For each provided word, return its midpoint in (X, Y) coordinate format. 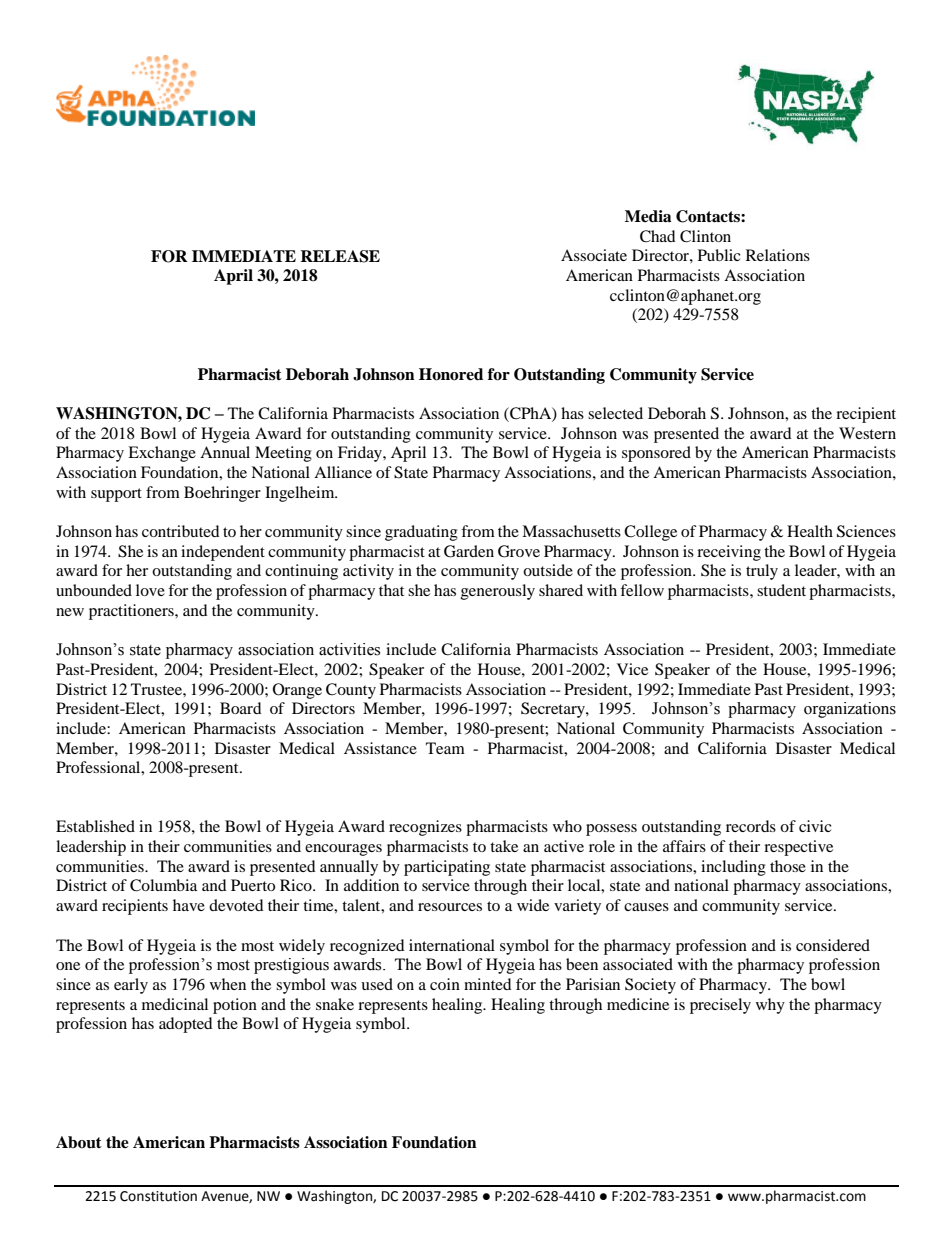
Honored (451, 374)
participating (447, 868)
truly (762, 572)
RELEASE (340, 256)
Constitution (158, 1196)
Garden (469, 551)
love (150, 590)
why (770, 1006)
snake (335, 1004)
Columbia (163, 885)
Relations (778, 255)
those (788, 866)
